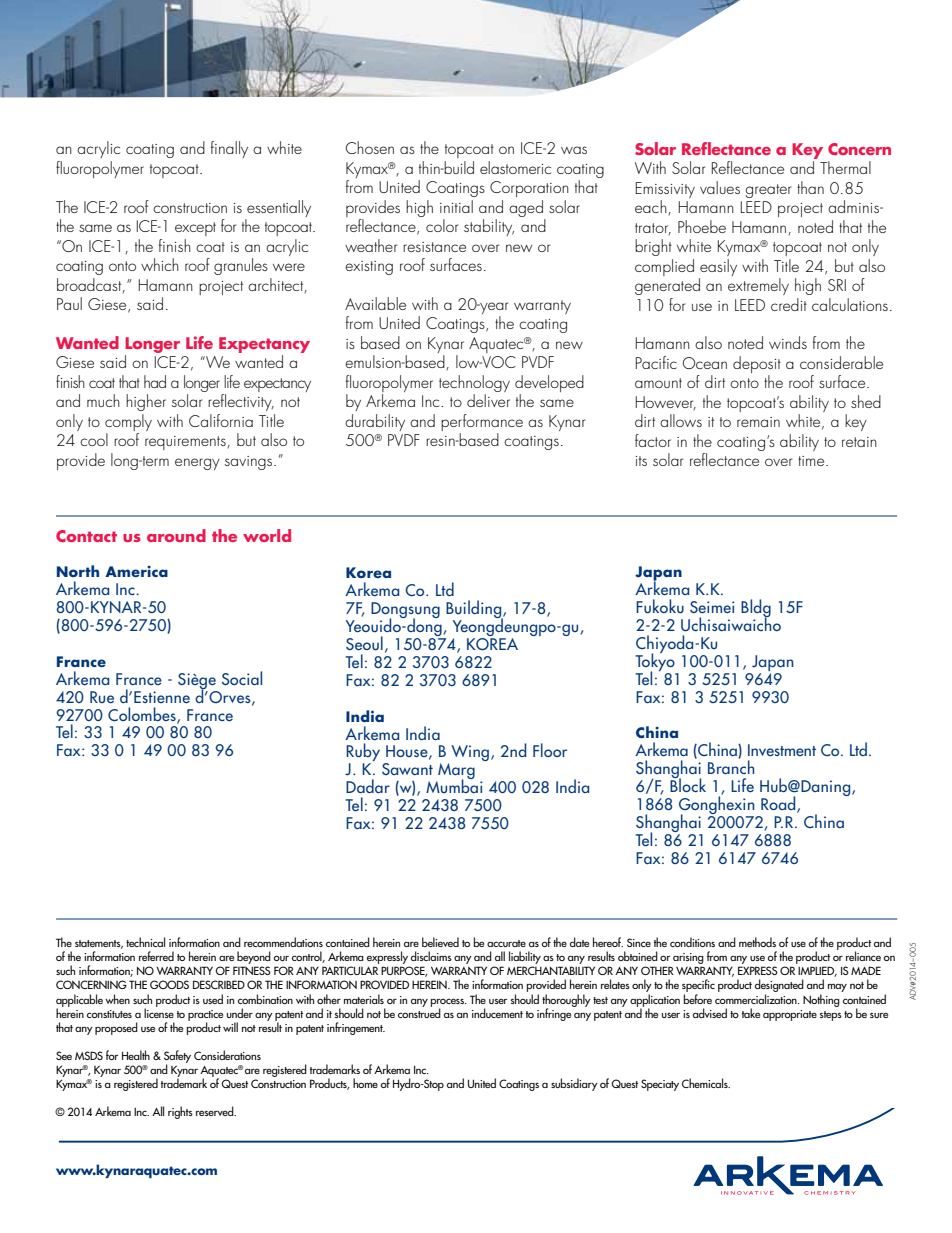  What do you see at coordinates (229, 149) in the document?
I see `finally` at bounding box center [229, 149].
